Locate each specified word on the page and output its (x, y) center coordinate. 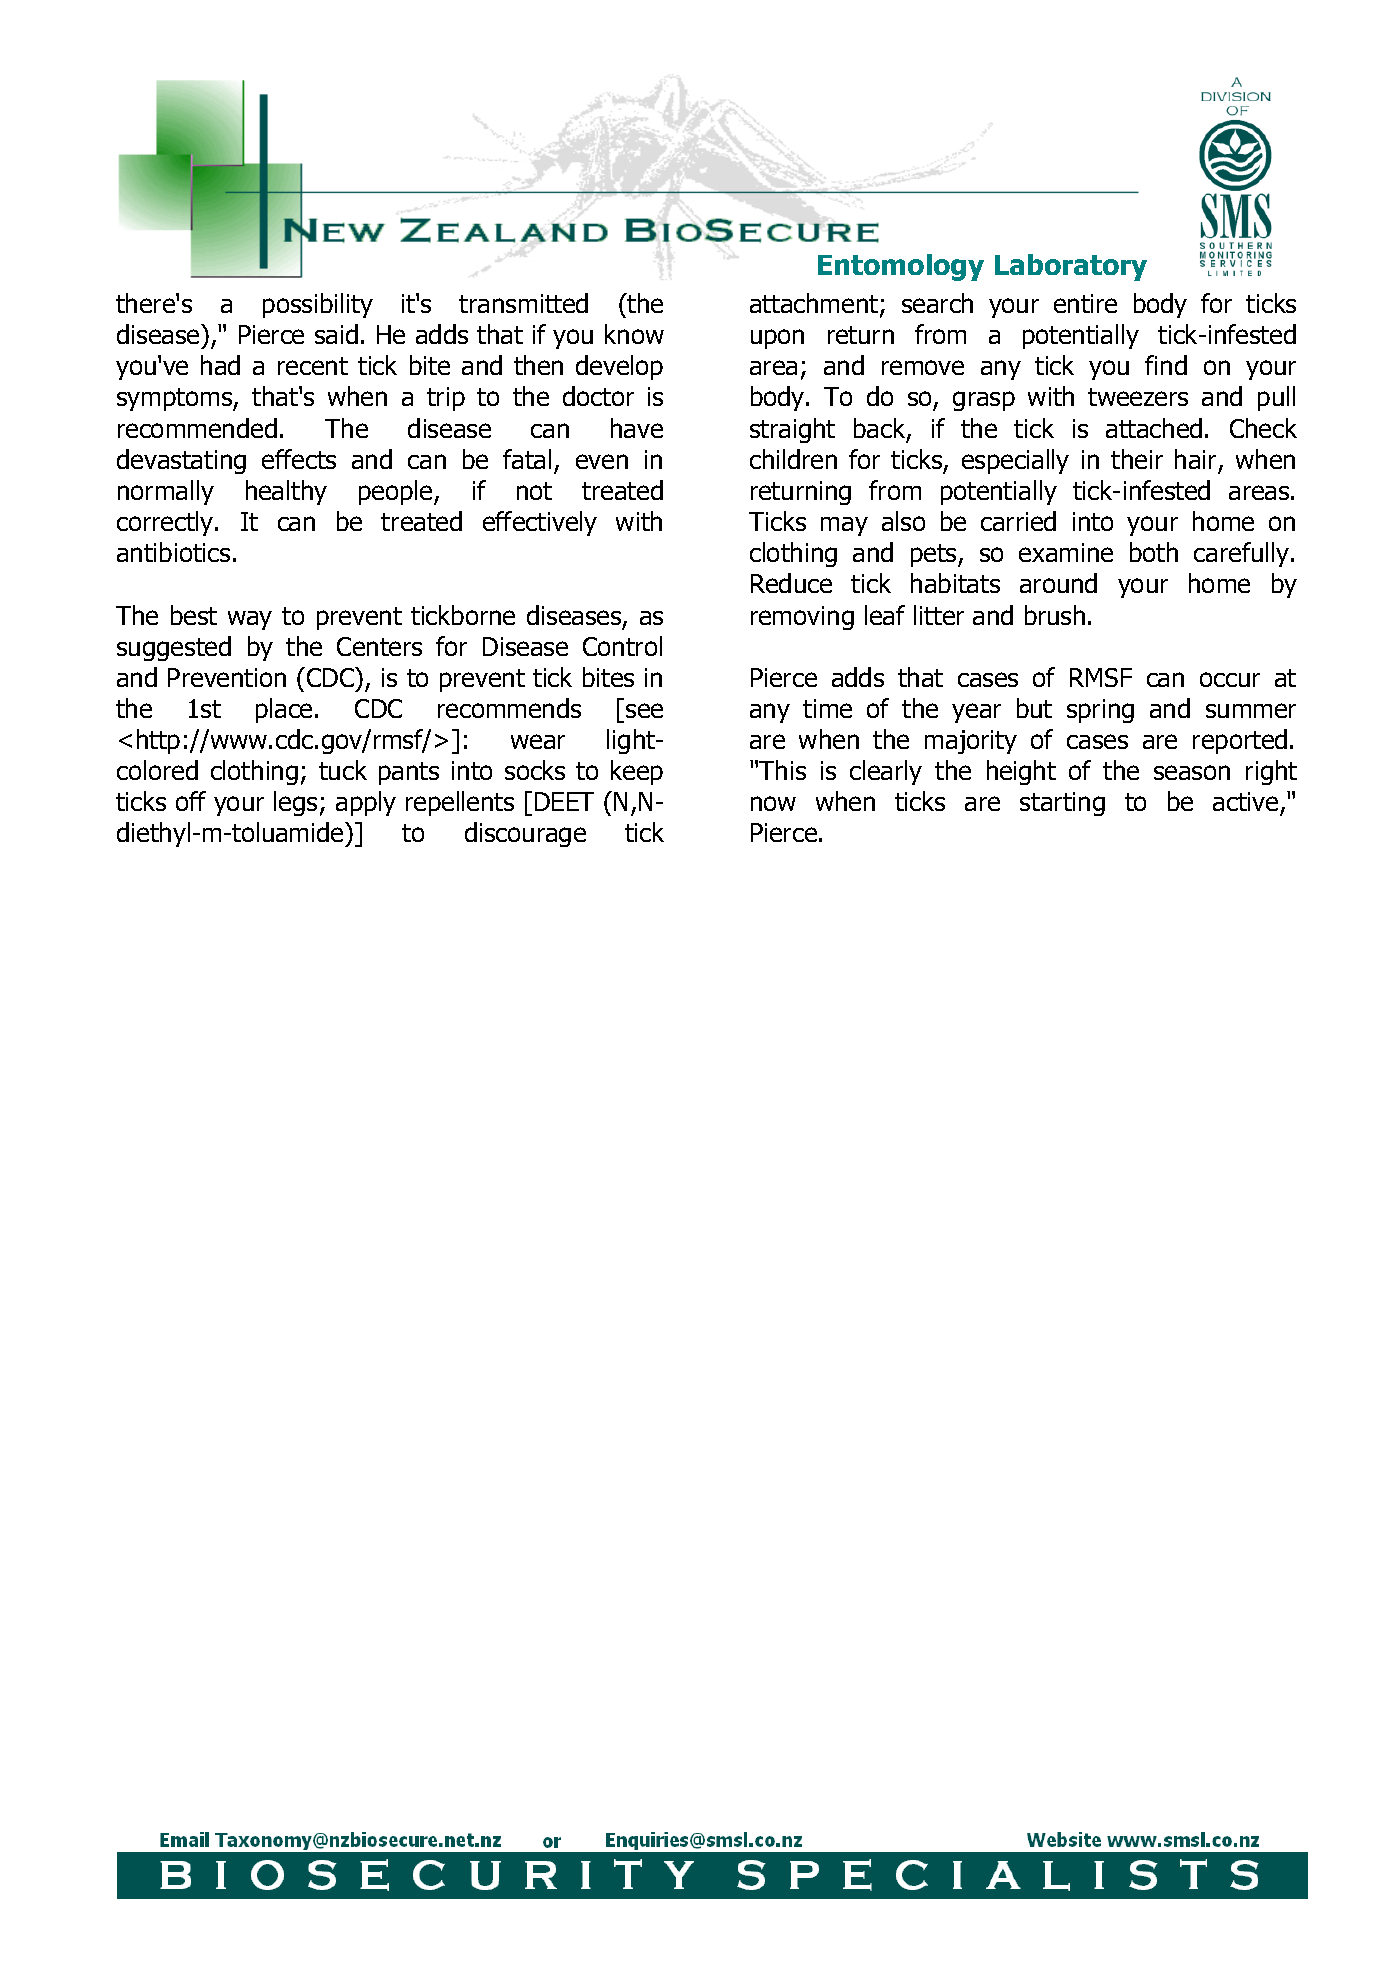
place (284, 710)
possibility (318, 305)
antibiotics (173, 552)
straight (792, 430)
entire (1085, 303)
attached (1154, 428)
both (1154, 552)
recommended (197, 428)
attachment (814, 303)
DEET (564, 801)
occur (1230, 679)
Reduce (791, 583)
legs (295, 803)
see (644, 710)
